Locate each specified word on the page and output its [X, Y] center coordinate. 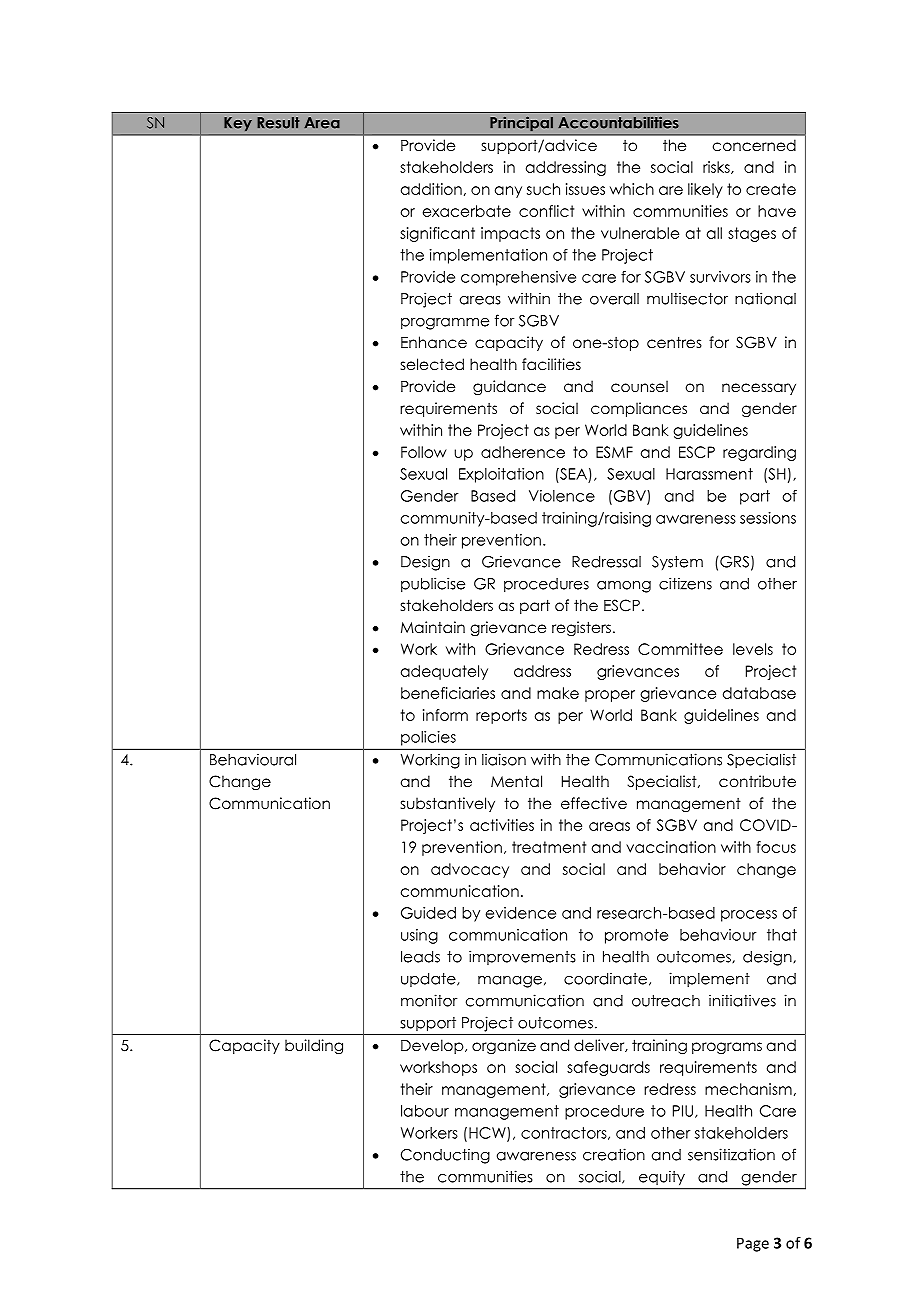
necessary [759, 389]
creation [614, 1154]
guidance [509, 387]
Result [278, 123]
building [314, 1046]
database [759, 693]
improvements [522, 957]
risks [717, 167]
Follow [424, 452]
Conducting [445, 1156]
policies [428, 738]
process [749, 916]
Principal [521, 124]
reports [501, 716]
